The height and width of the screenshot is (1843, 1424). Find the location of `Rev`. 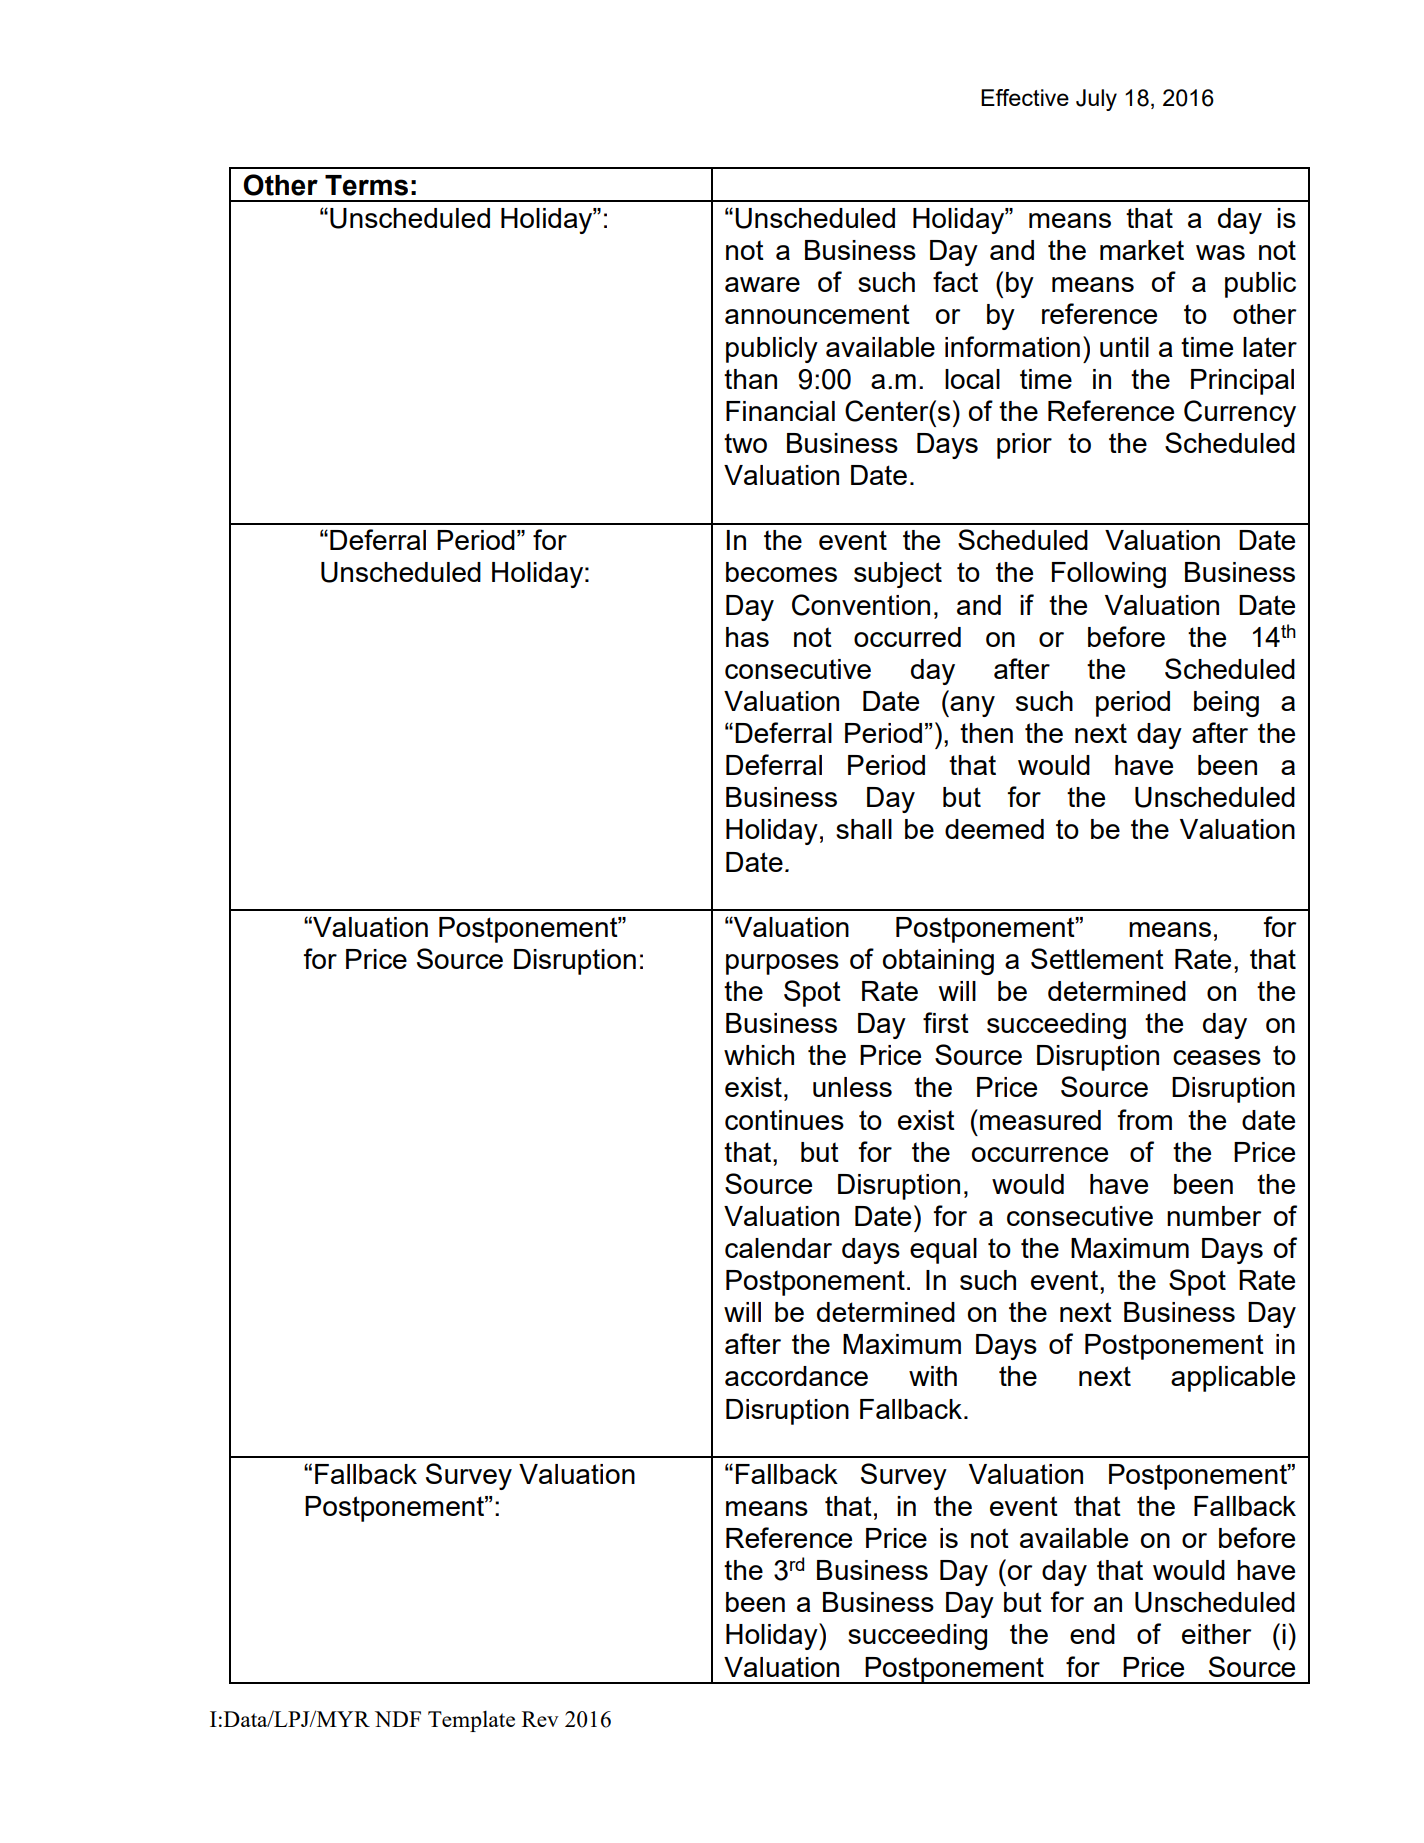

Rev is located at coordinates (540, 1719).
